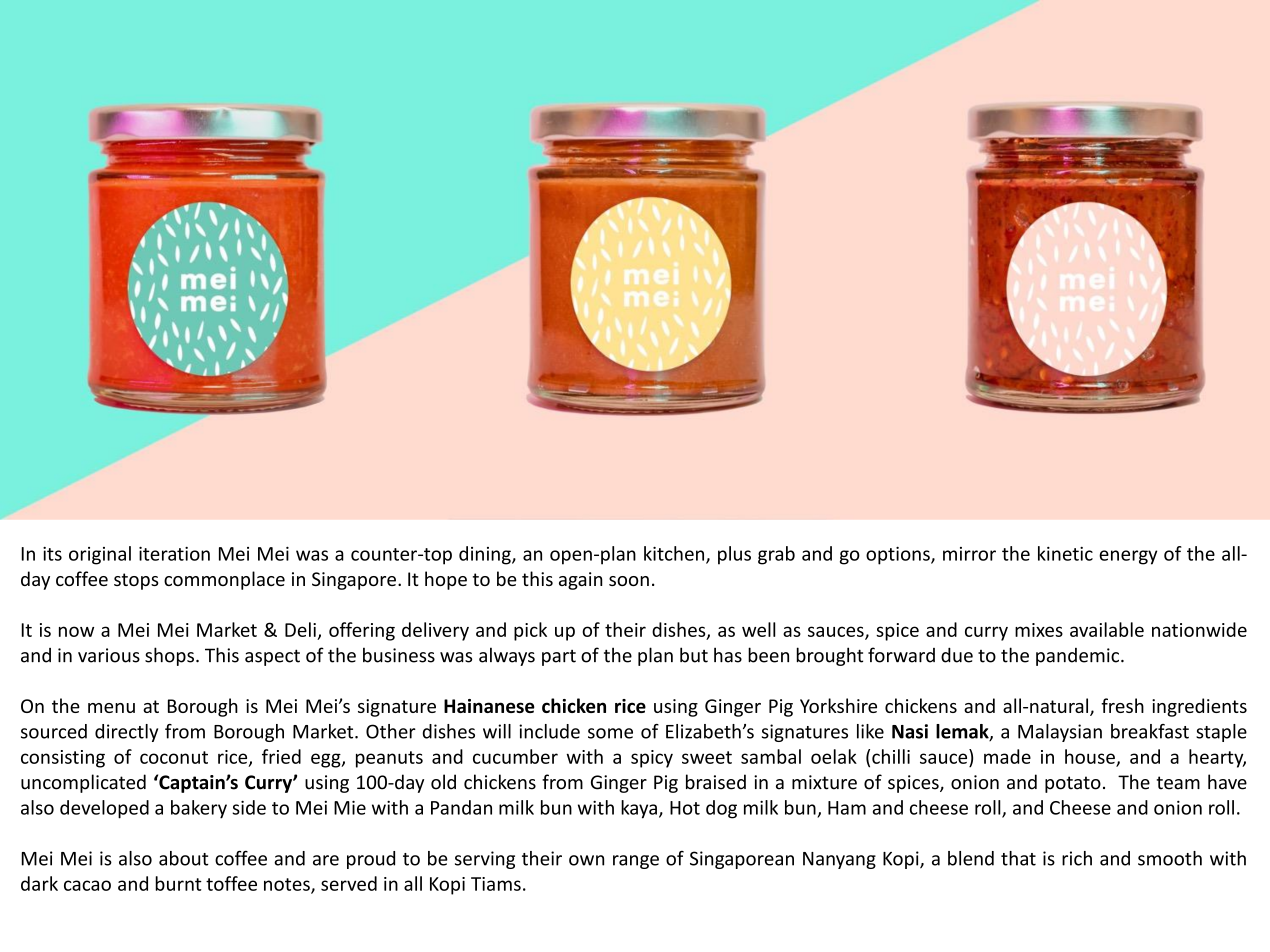 The width and height of the screenshot is (1270, 952). I want to click on kaya, so click(639, 809).
